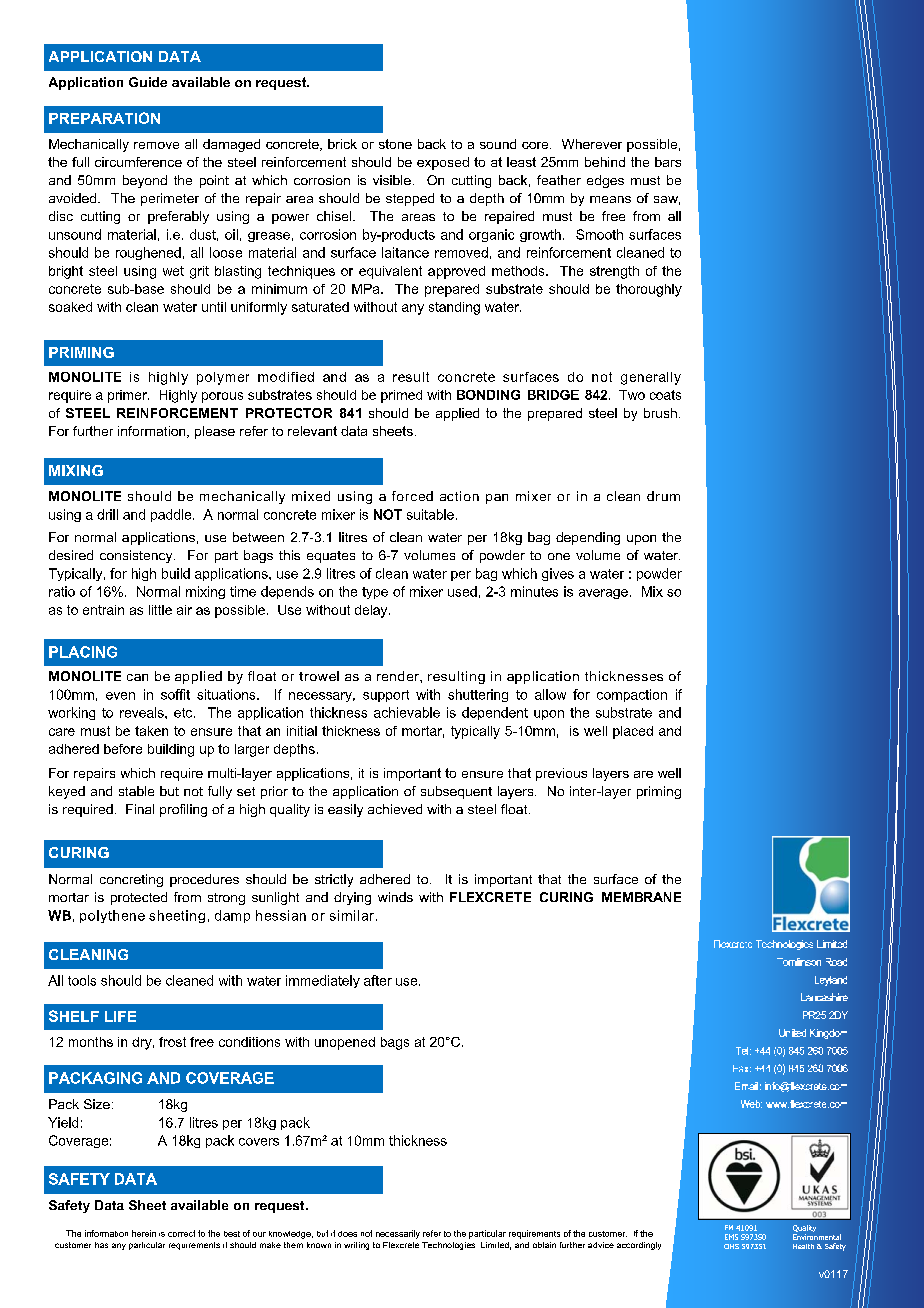 The width and height of the screenshot is (924, 1308). I want to click on EMS, so click(731, 1237).
